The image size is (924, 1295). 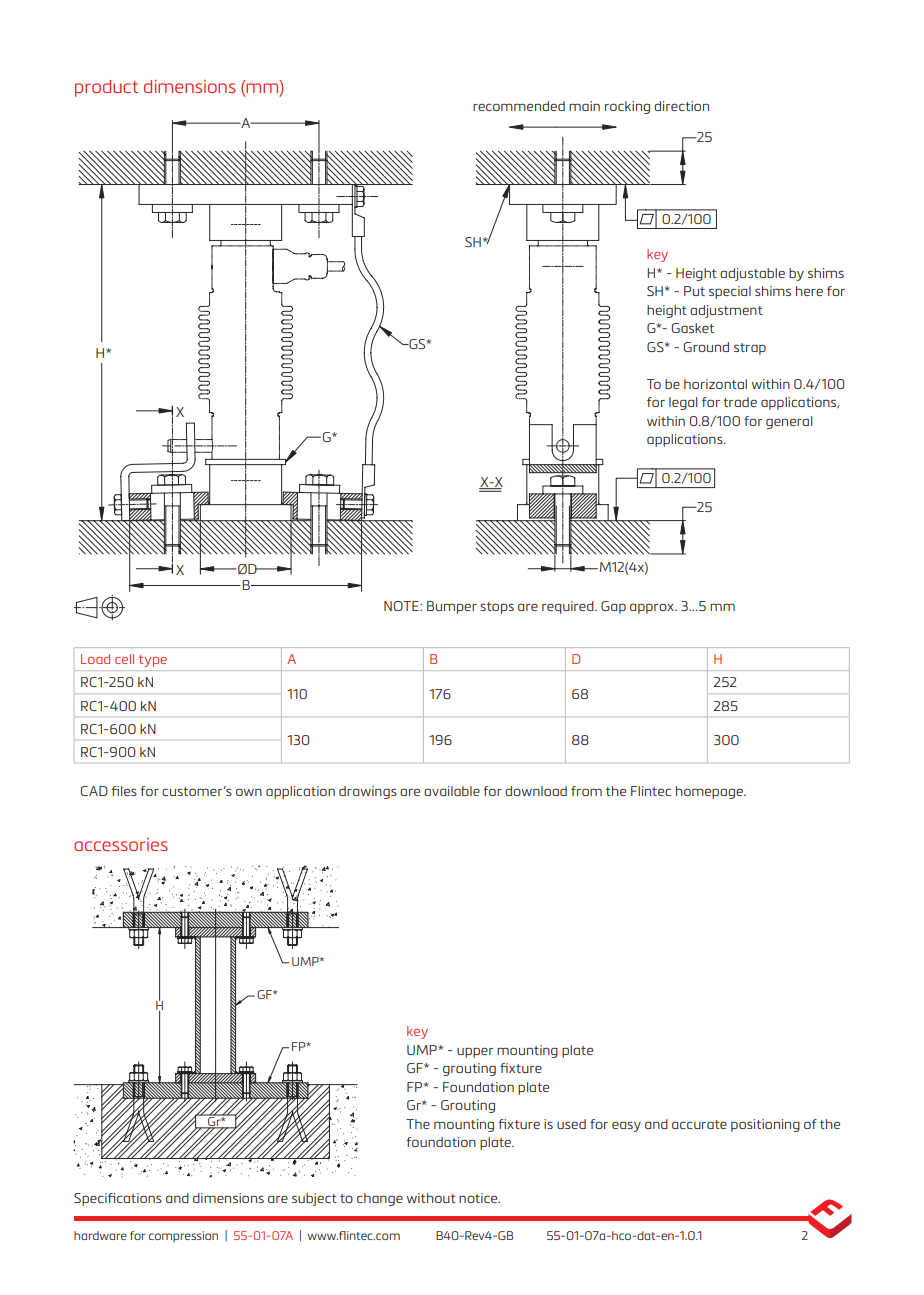 I want to click on recommended, so click(x=519, y=106).
